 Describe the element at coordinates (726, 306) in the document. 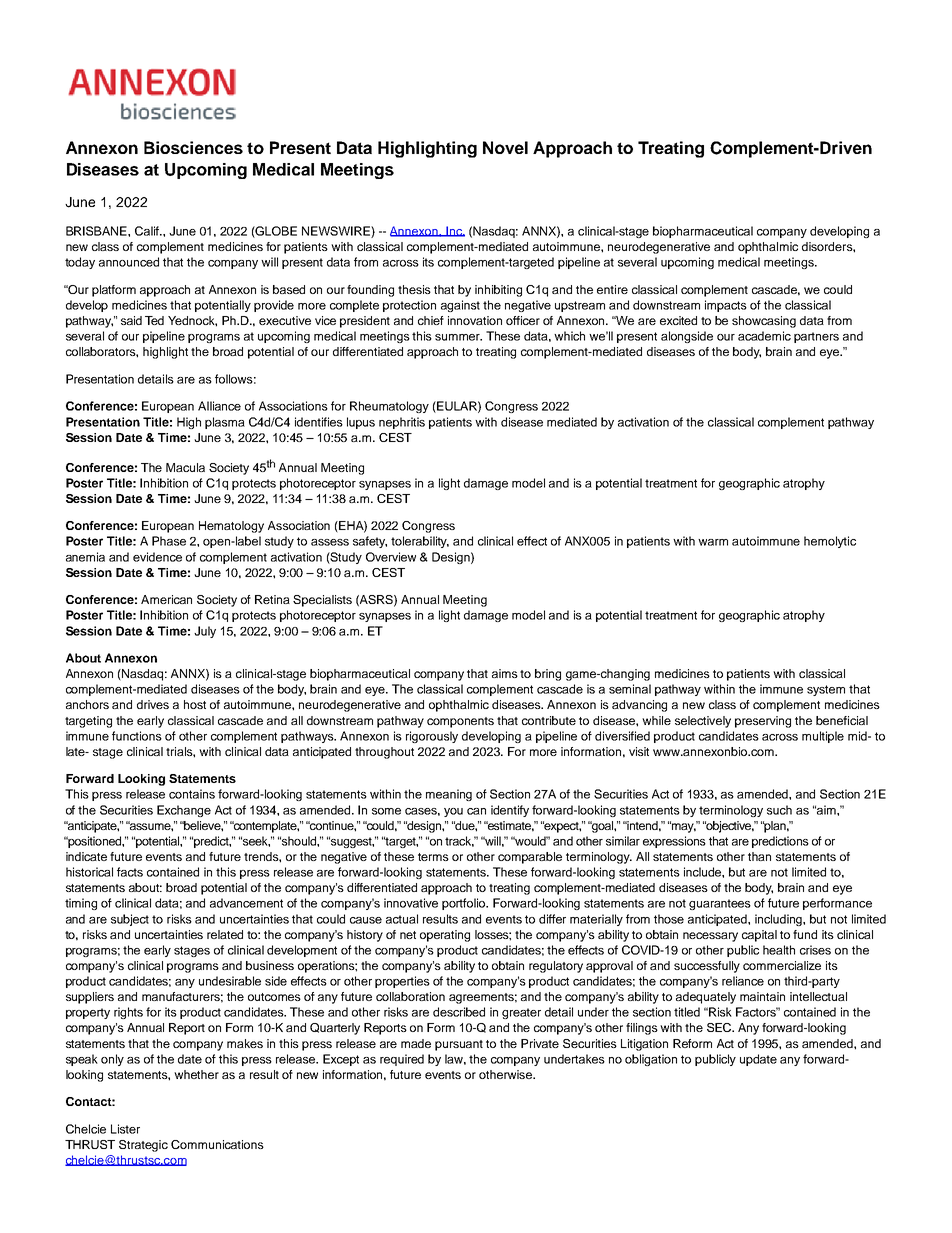

I see `impacts` at that location.
